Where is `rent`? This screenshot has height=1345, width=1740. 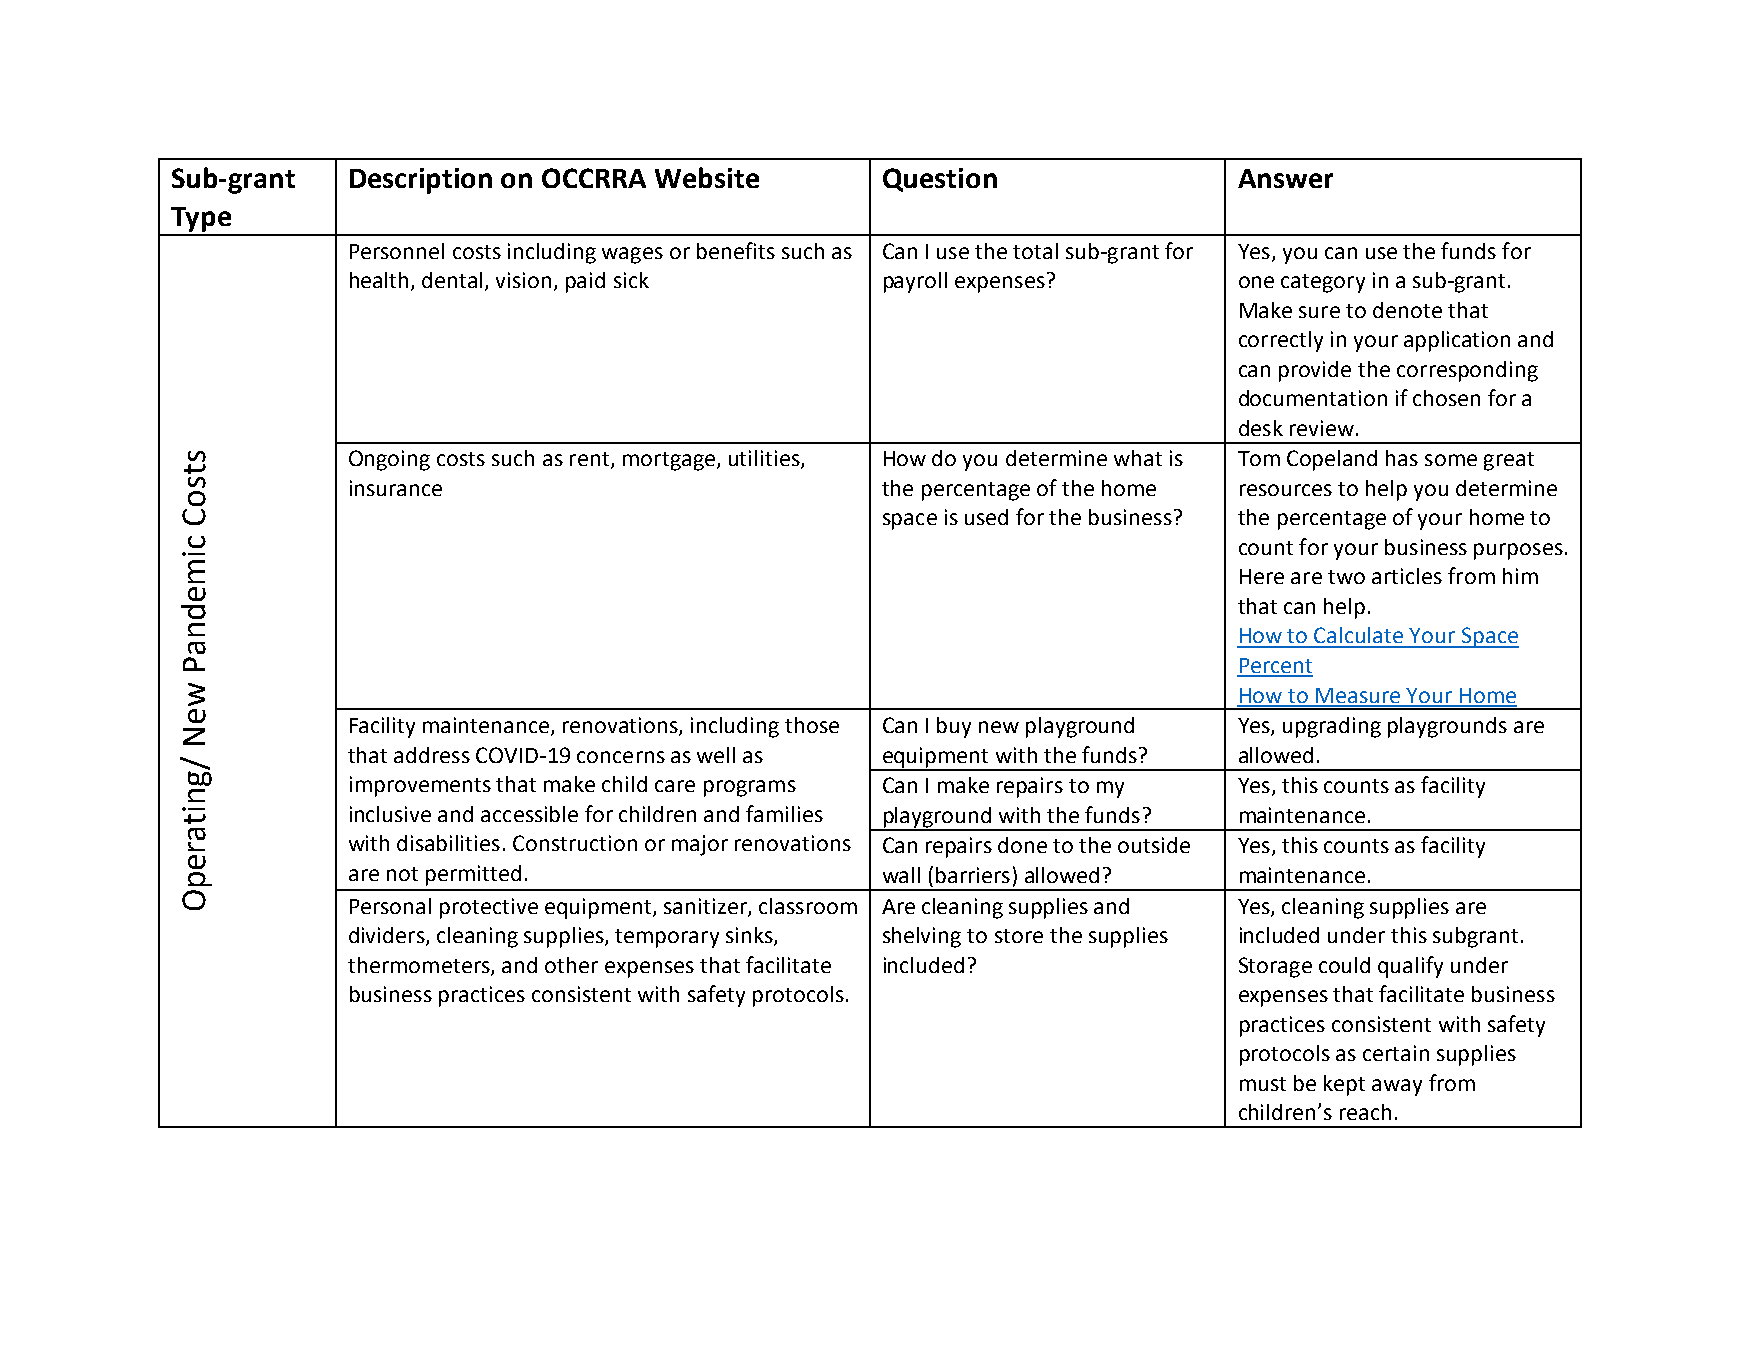
rent is located at coordinates (589, 459).
